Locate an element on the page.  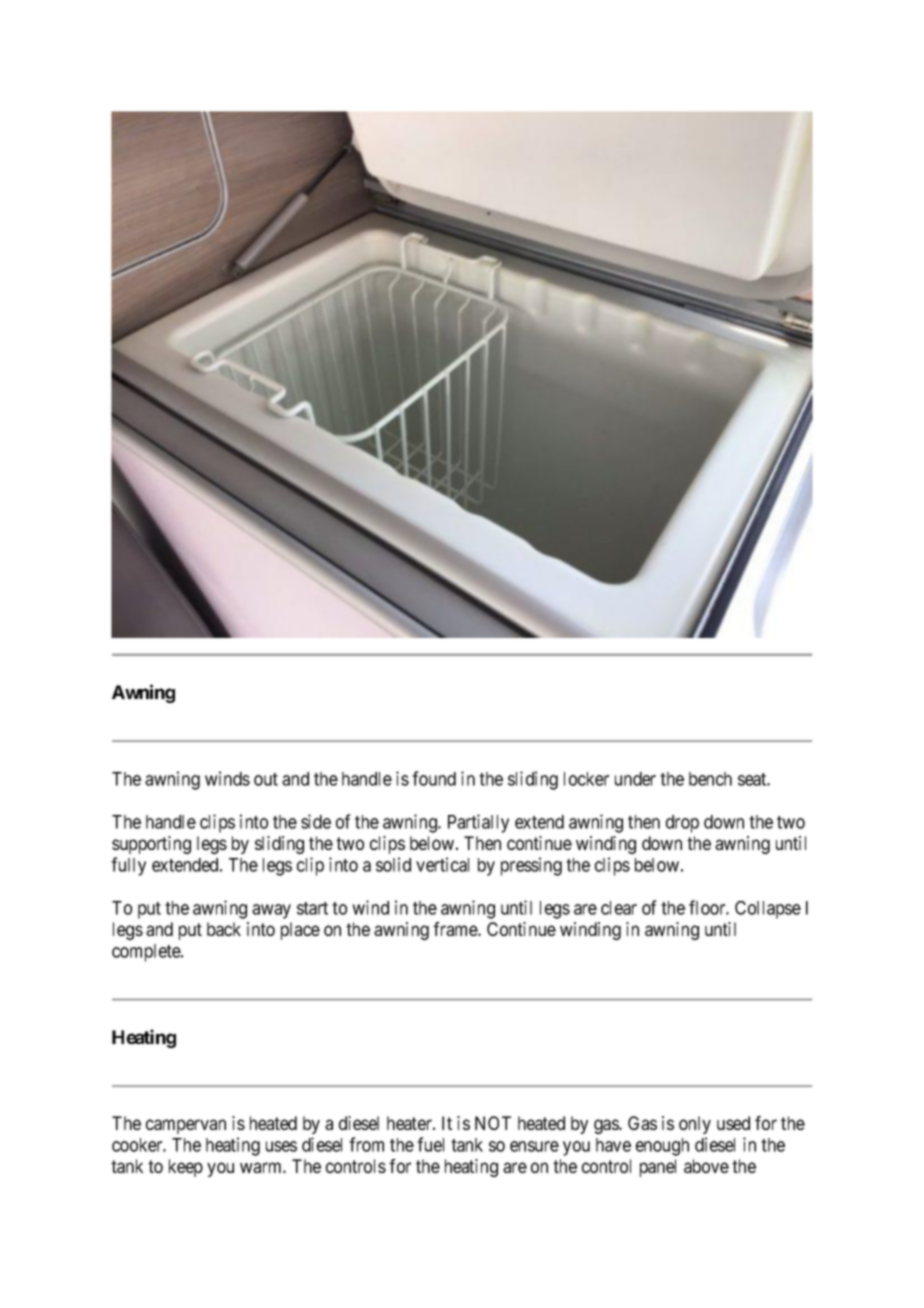
complete is located at coordinates (147, 953).
